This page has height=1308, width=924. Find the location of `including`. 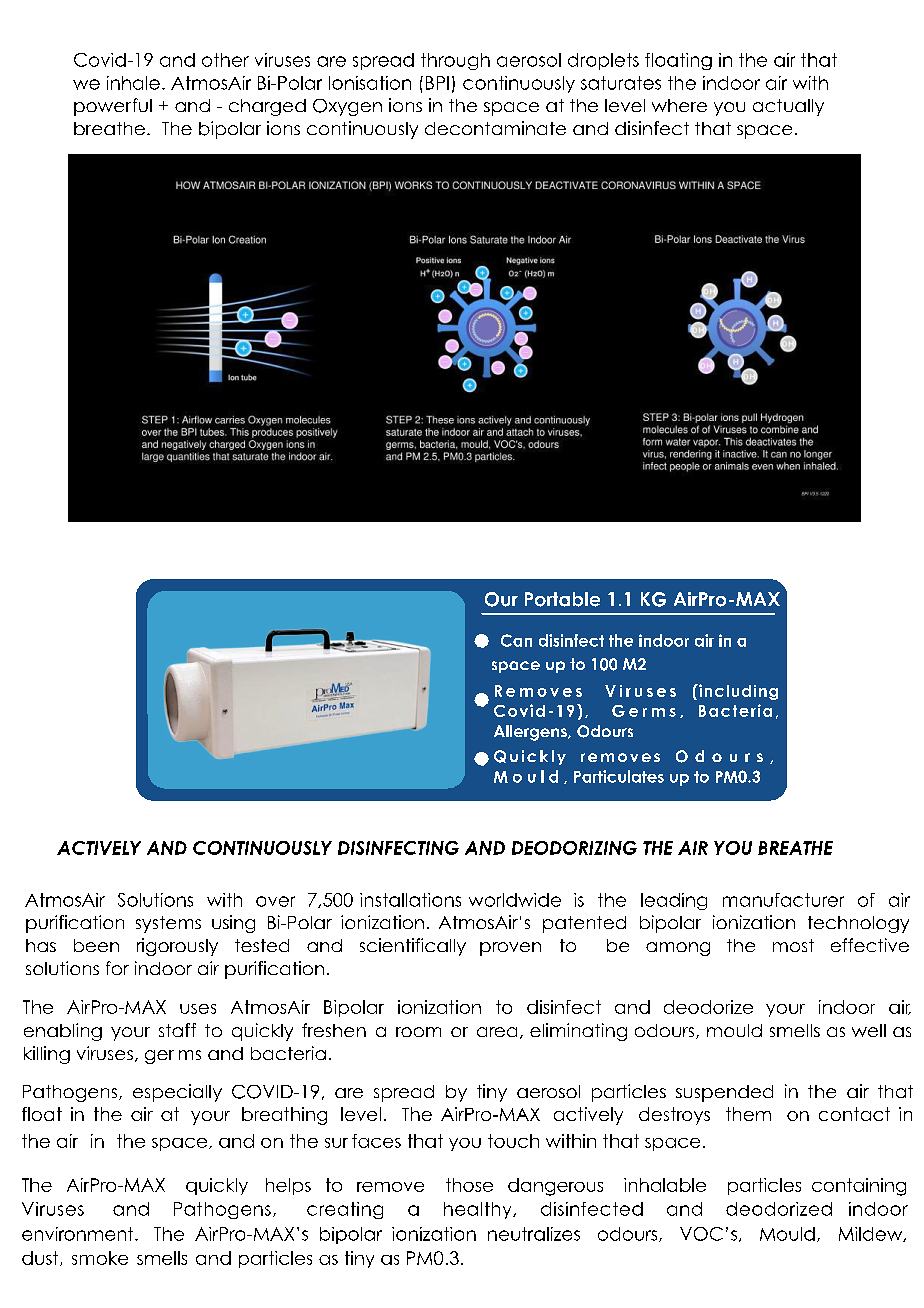

including is located at coordinates (737, 692).
